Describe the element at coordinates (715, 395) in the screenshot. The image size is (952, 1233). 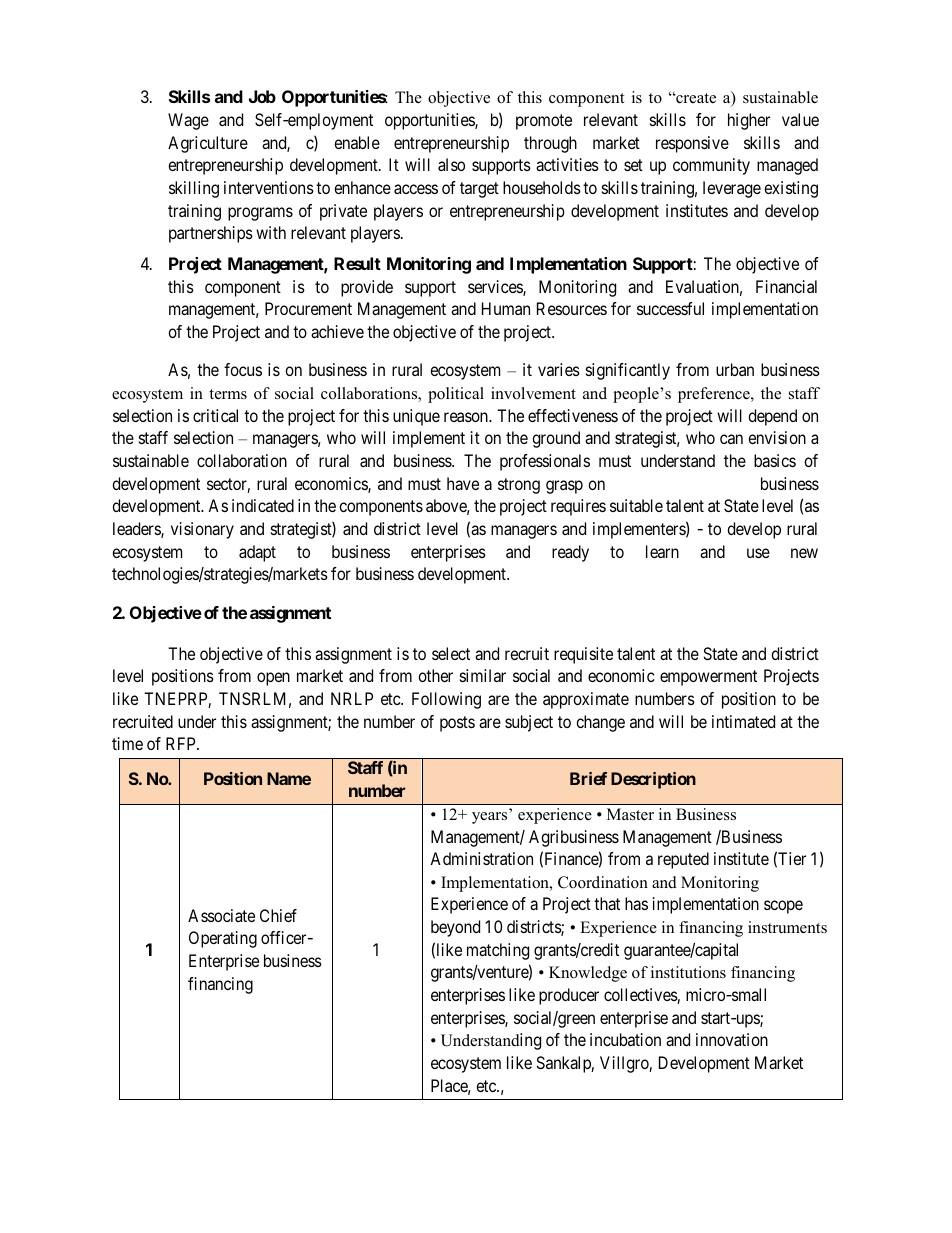
I see `preference` at that location.
